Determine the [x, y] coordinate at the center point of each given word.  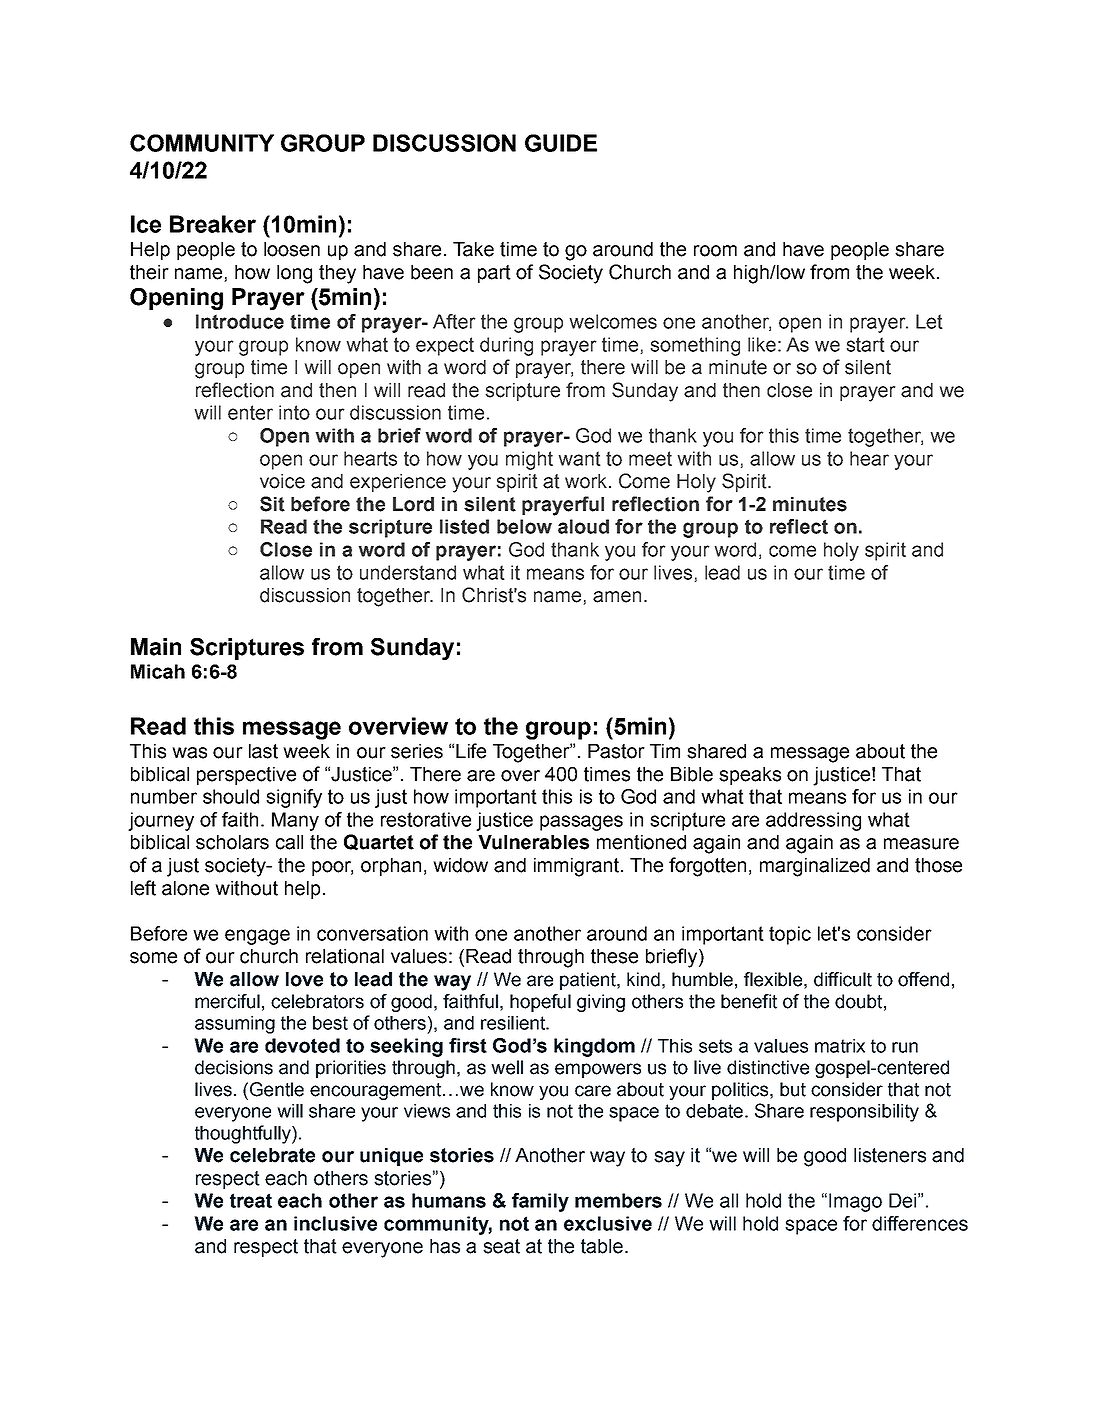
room [715, 251]
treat [251, 1200]
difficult [843, 979]
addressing [813, 821]
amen [617, 597]
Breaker [213, 224]
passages [581, 823]
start [866, 344]
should [231, 796]
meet [650, 458]
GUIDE [561, 143]
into [294, 412]
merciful [227, 1001]
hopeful [540, 1003]
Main [156, 647]
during [506, 346]
